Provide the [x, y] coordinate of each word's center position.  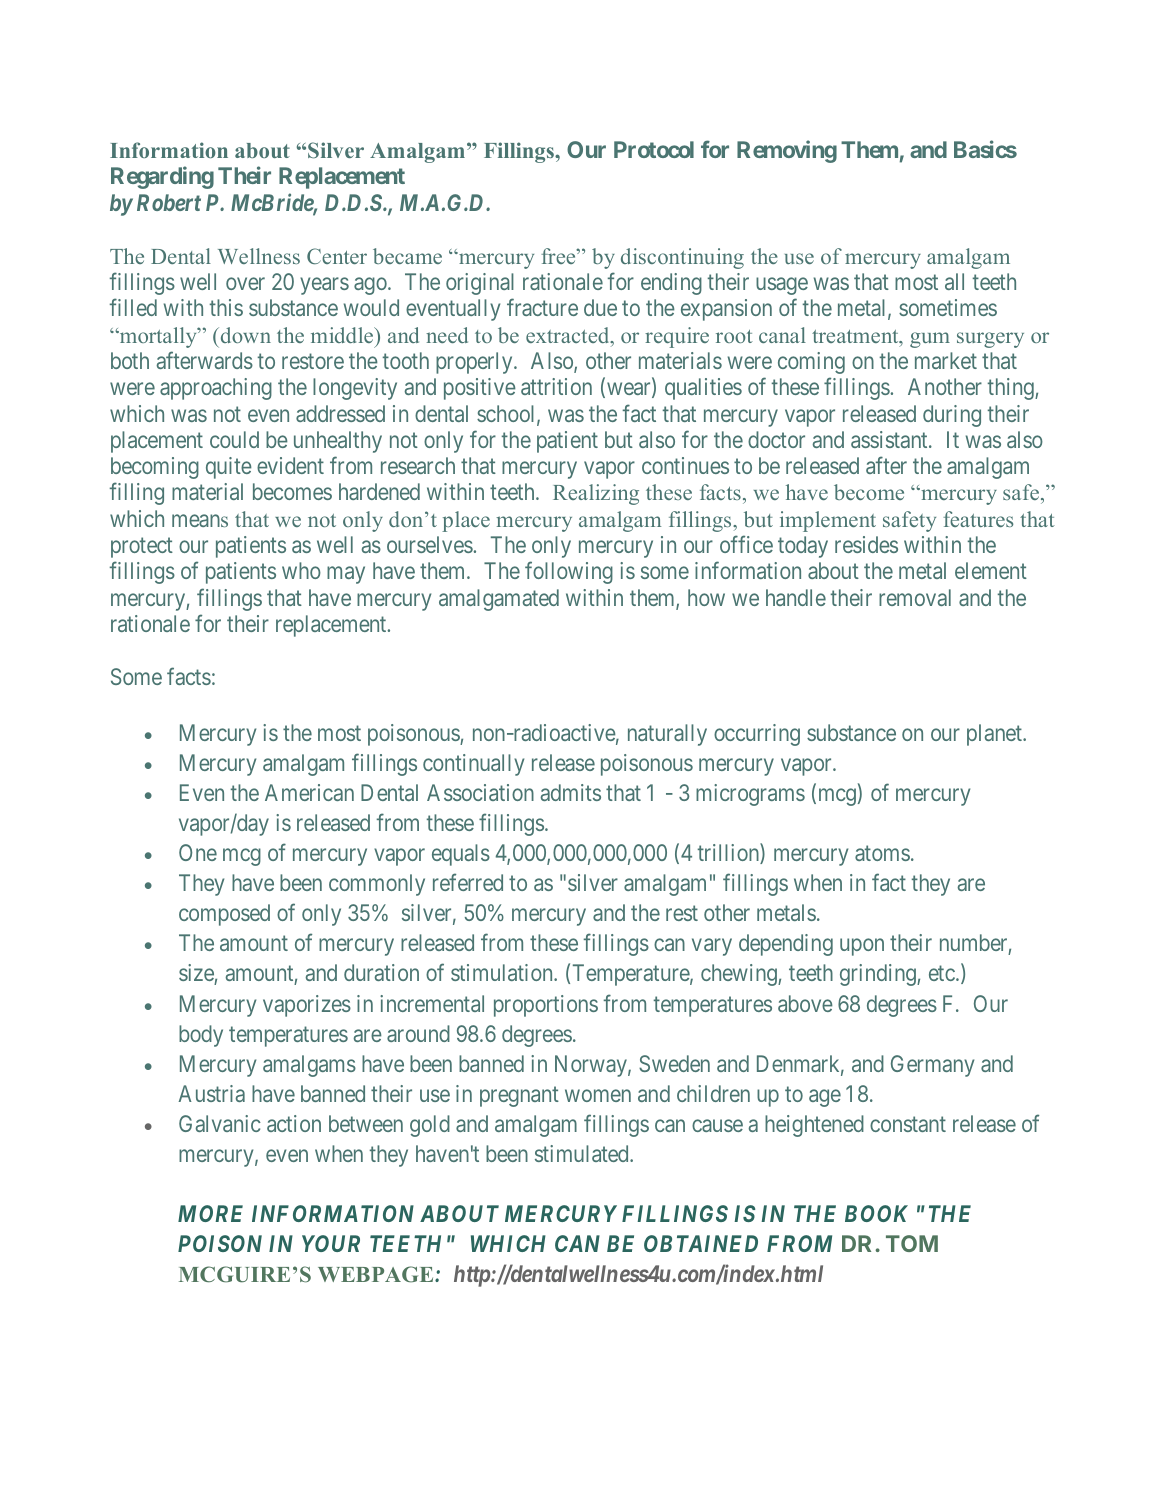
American [309, 792]
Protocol [654, 149]
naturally [667, 735]
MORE [210, 1213]
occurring [757, 735]
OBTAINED [701, 1243]
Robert [169, 202]
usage [782, 286]
